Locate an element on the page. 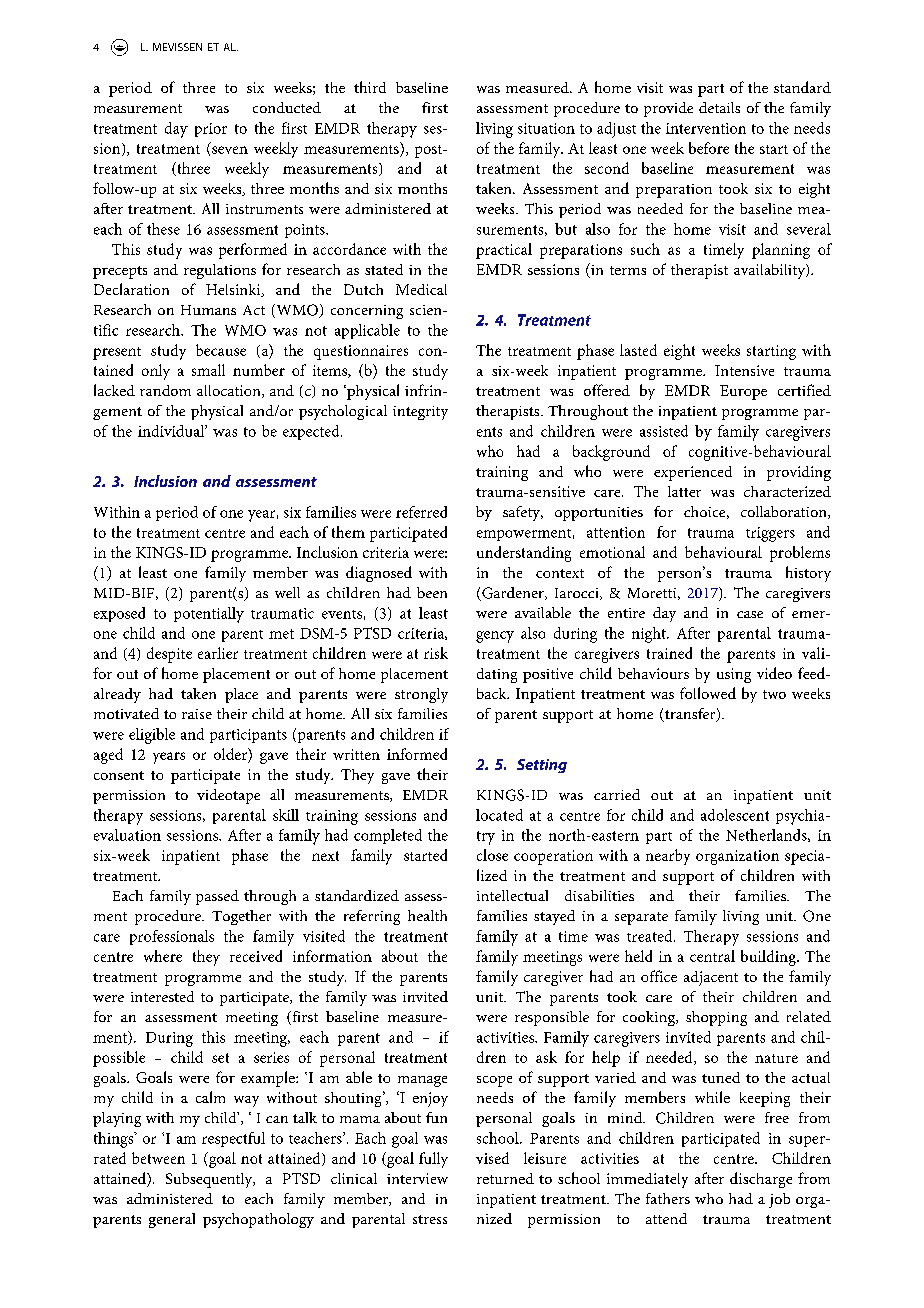 The height and width of the document is (1308, 924). Subsequently is located at coordinates (210, 1180).
